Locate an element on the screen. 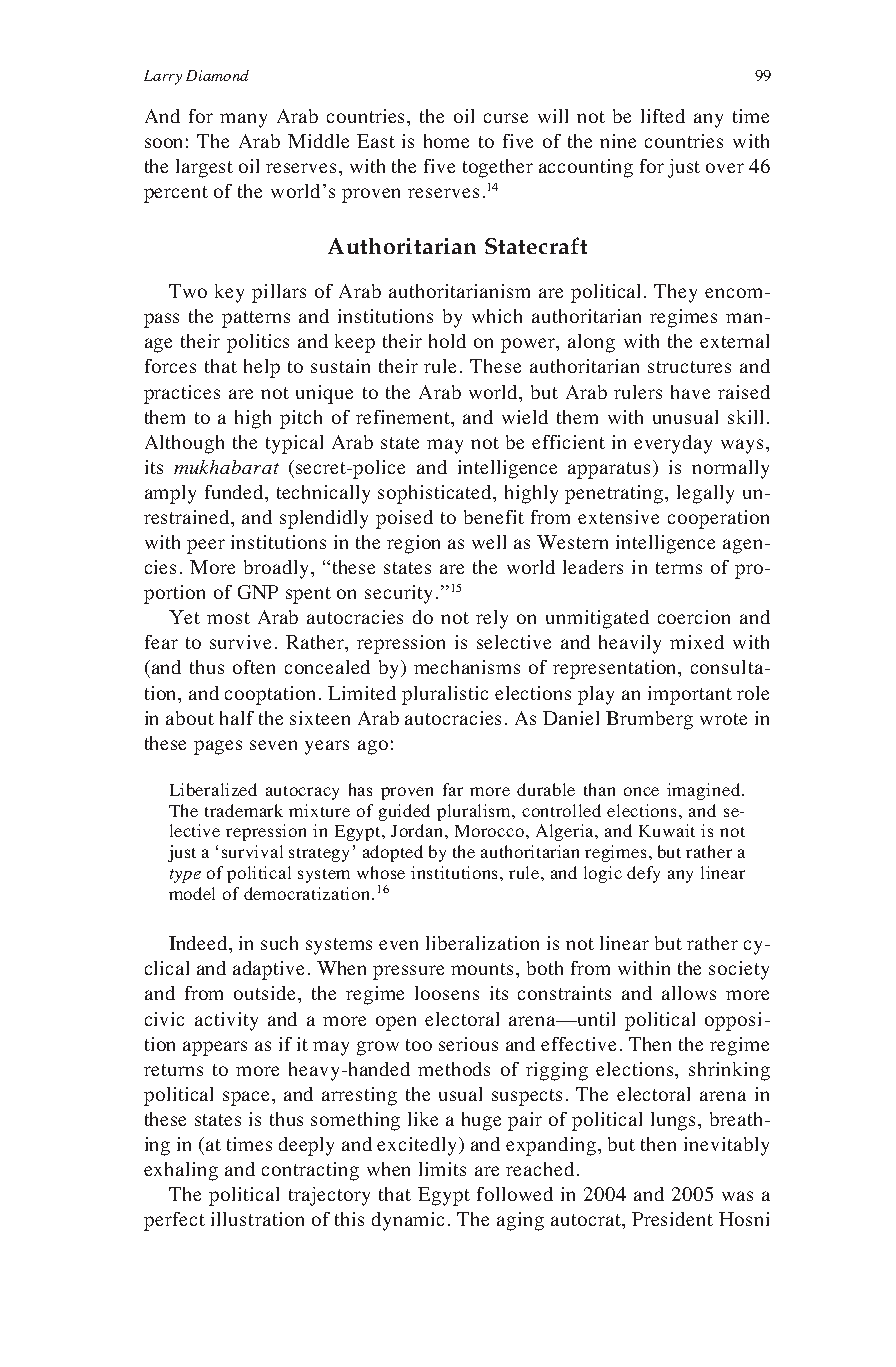  mechanisms is located at coordinates (467, 667).
